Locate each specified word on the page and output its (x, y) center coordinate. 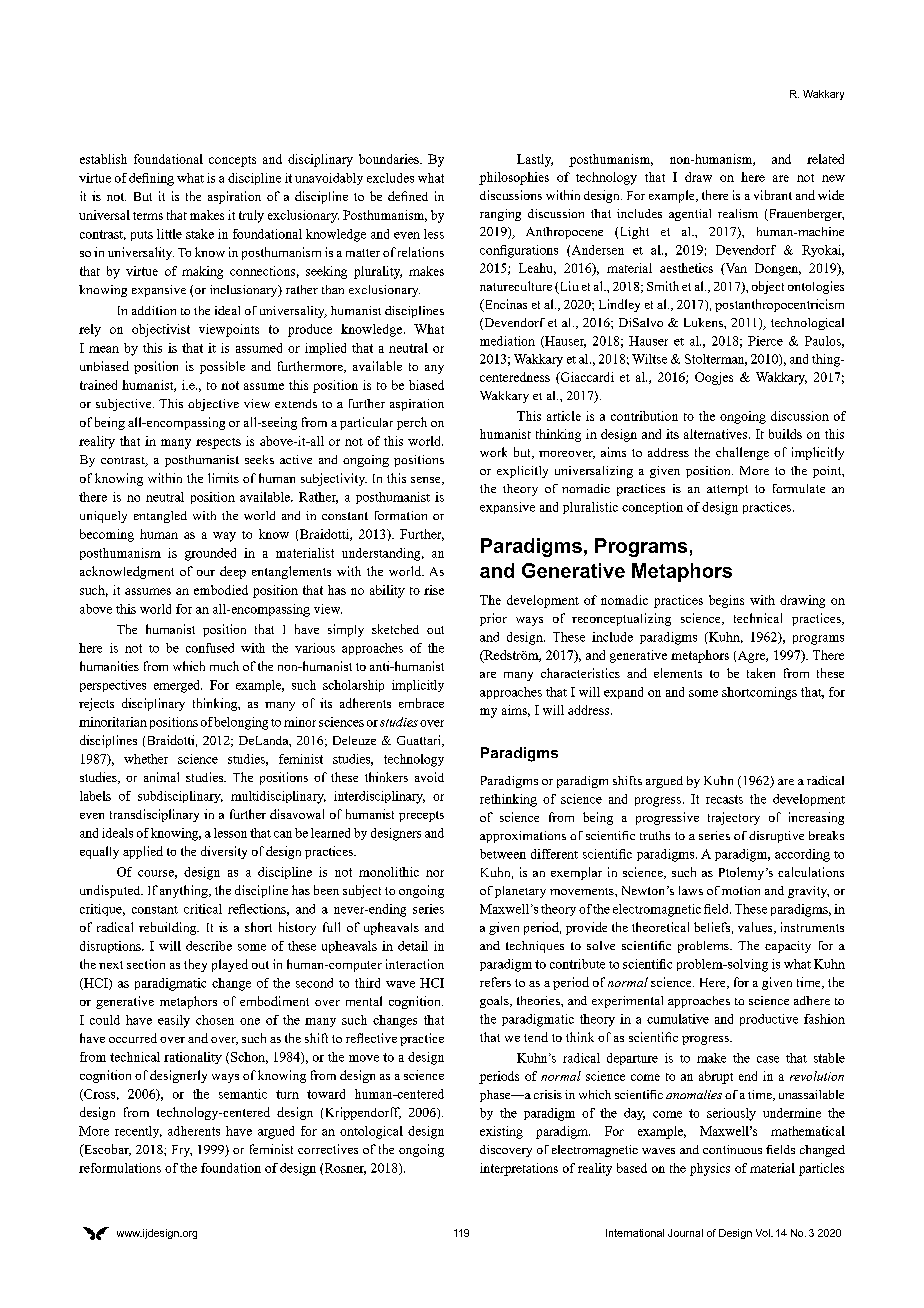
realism (738, 213)
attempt (727, 490)
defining (151, 179)
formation (401, 515)
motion (741, 890)
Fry (182, 1151)
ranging (500, 215)
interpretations (519, 1169)
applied (143, 852)
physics (710, 1169)
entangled (160, 517)
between (503, 854)
